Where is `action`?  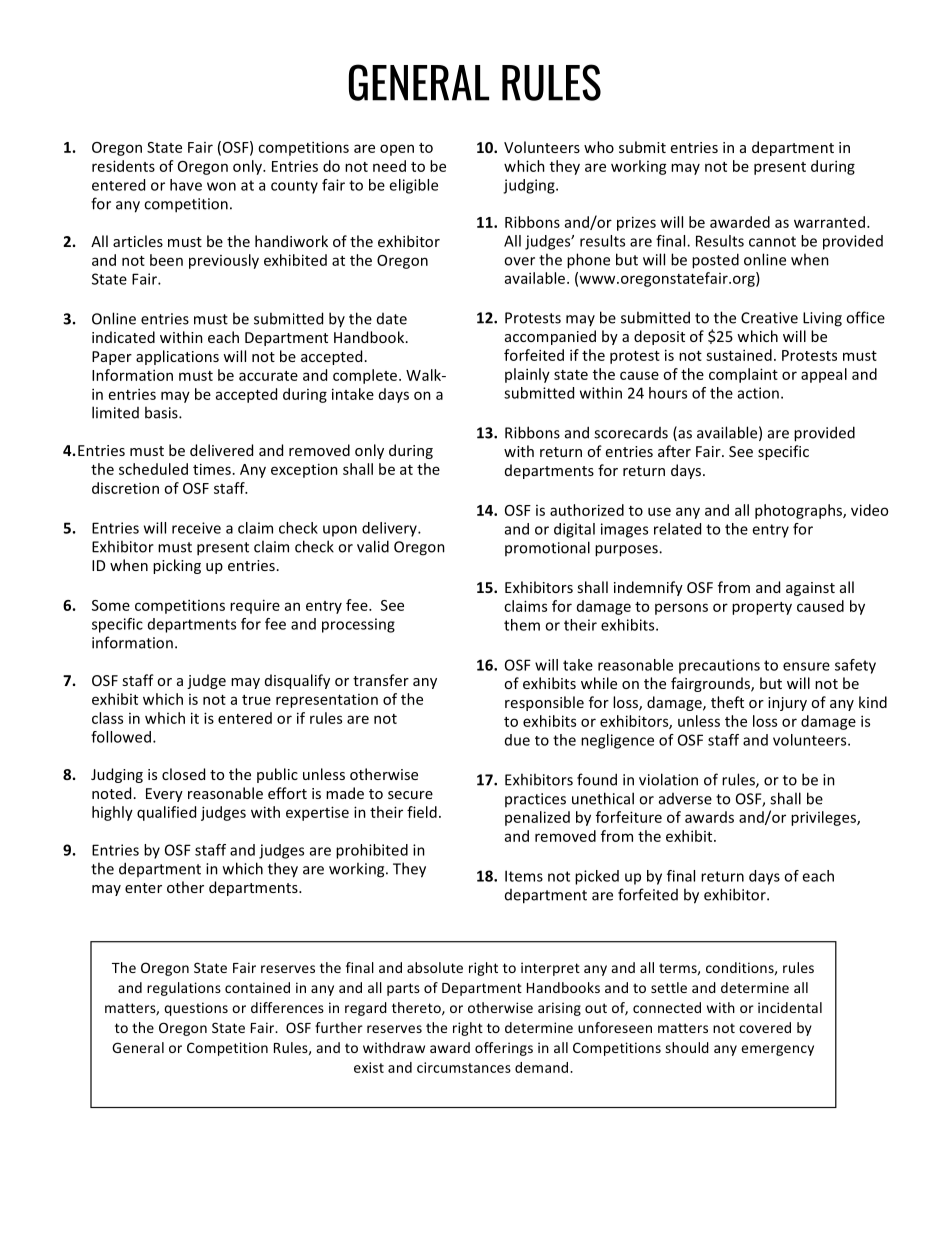
action is located at coordinates (758, 393).
